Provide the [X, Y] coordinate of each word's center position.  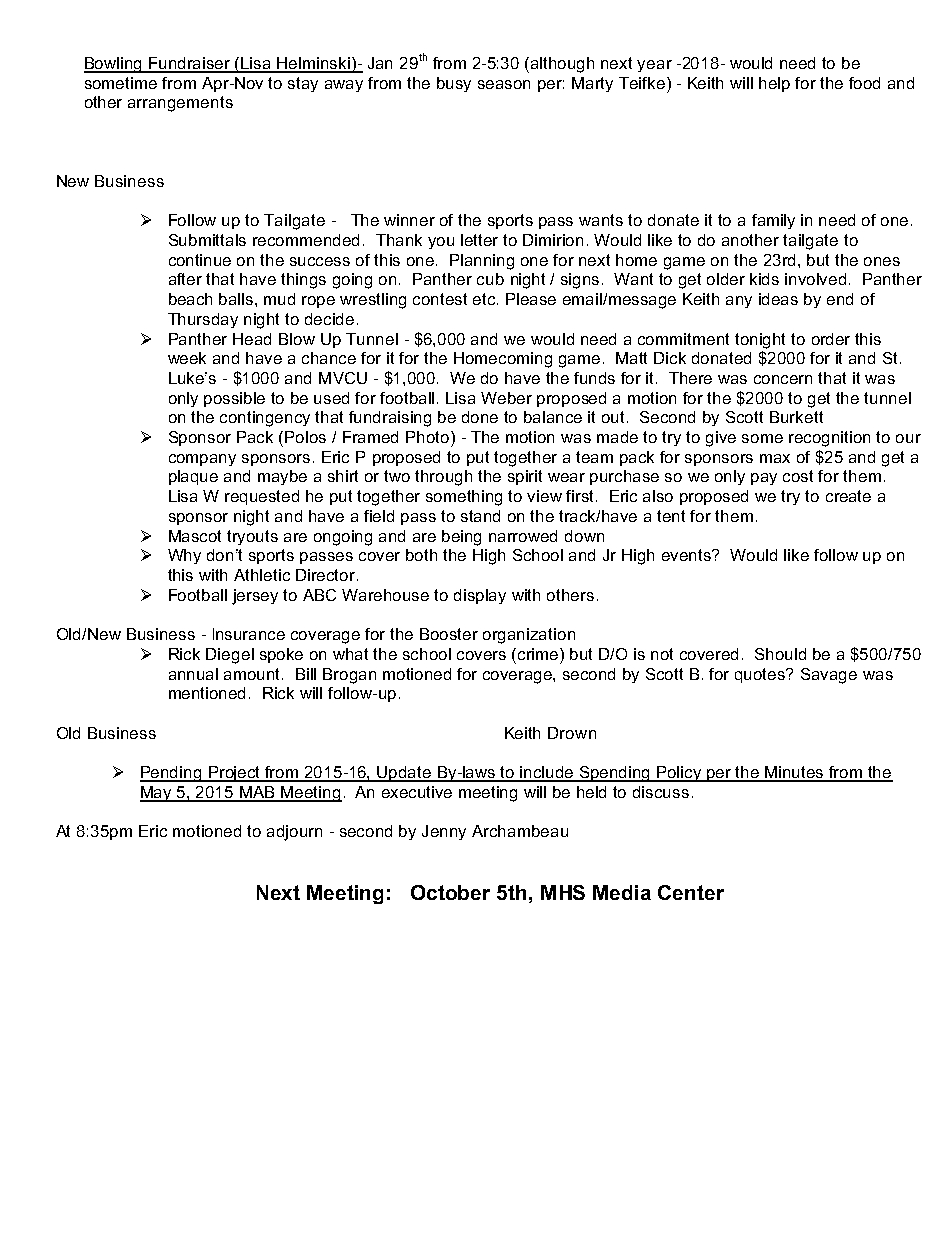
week [187, 358]
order [831, 339]
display [480, 596]
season [504, 84]
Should [780, 654]
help [774, 84]
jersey [255, 597]
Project [234, 774]
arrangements [180, 104]
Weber [506, 398]
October [450, 892]
